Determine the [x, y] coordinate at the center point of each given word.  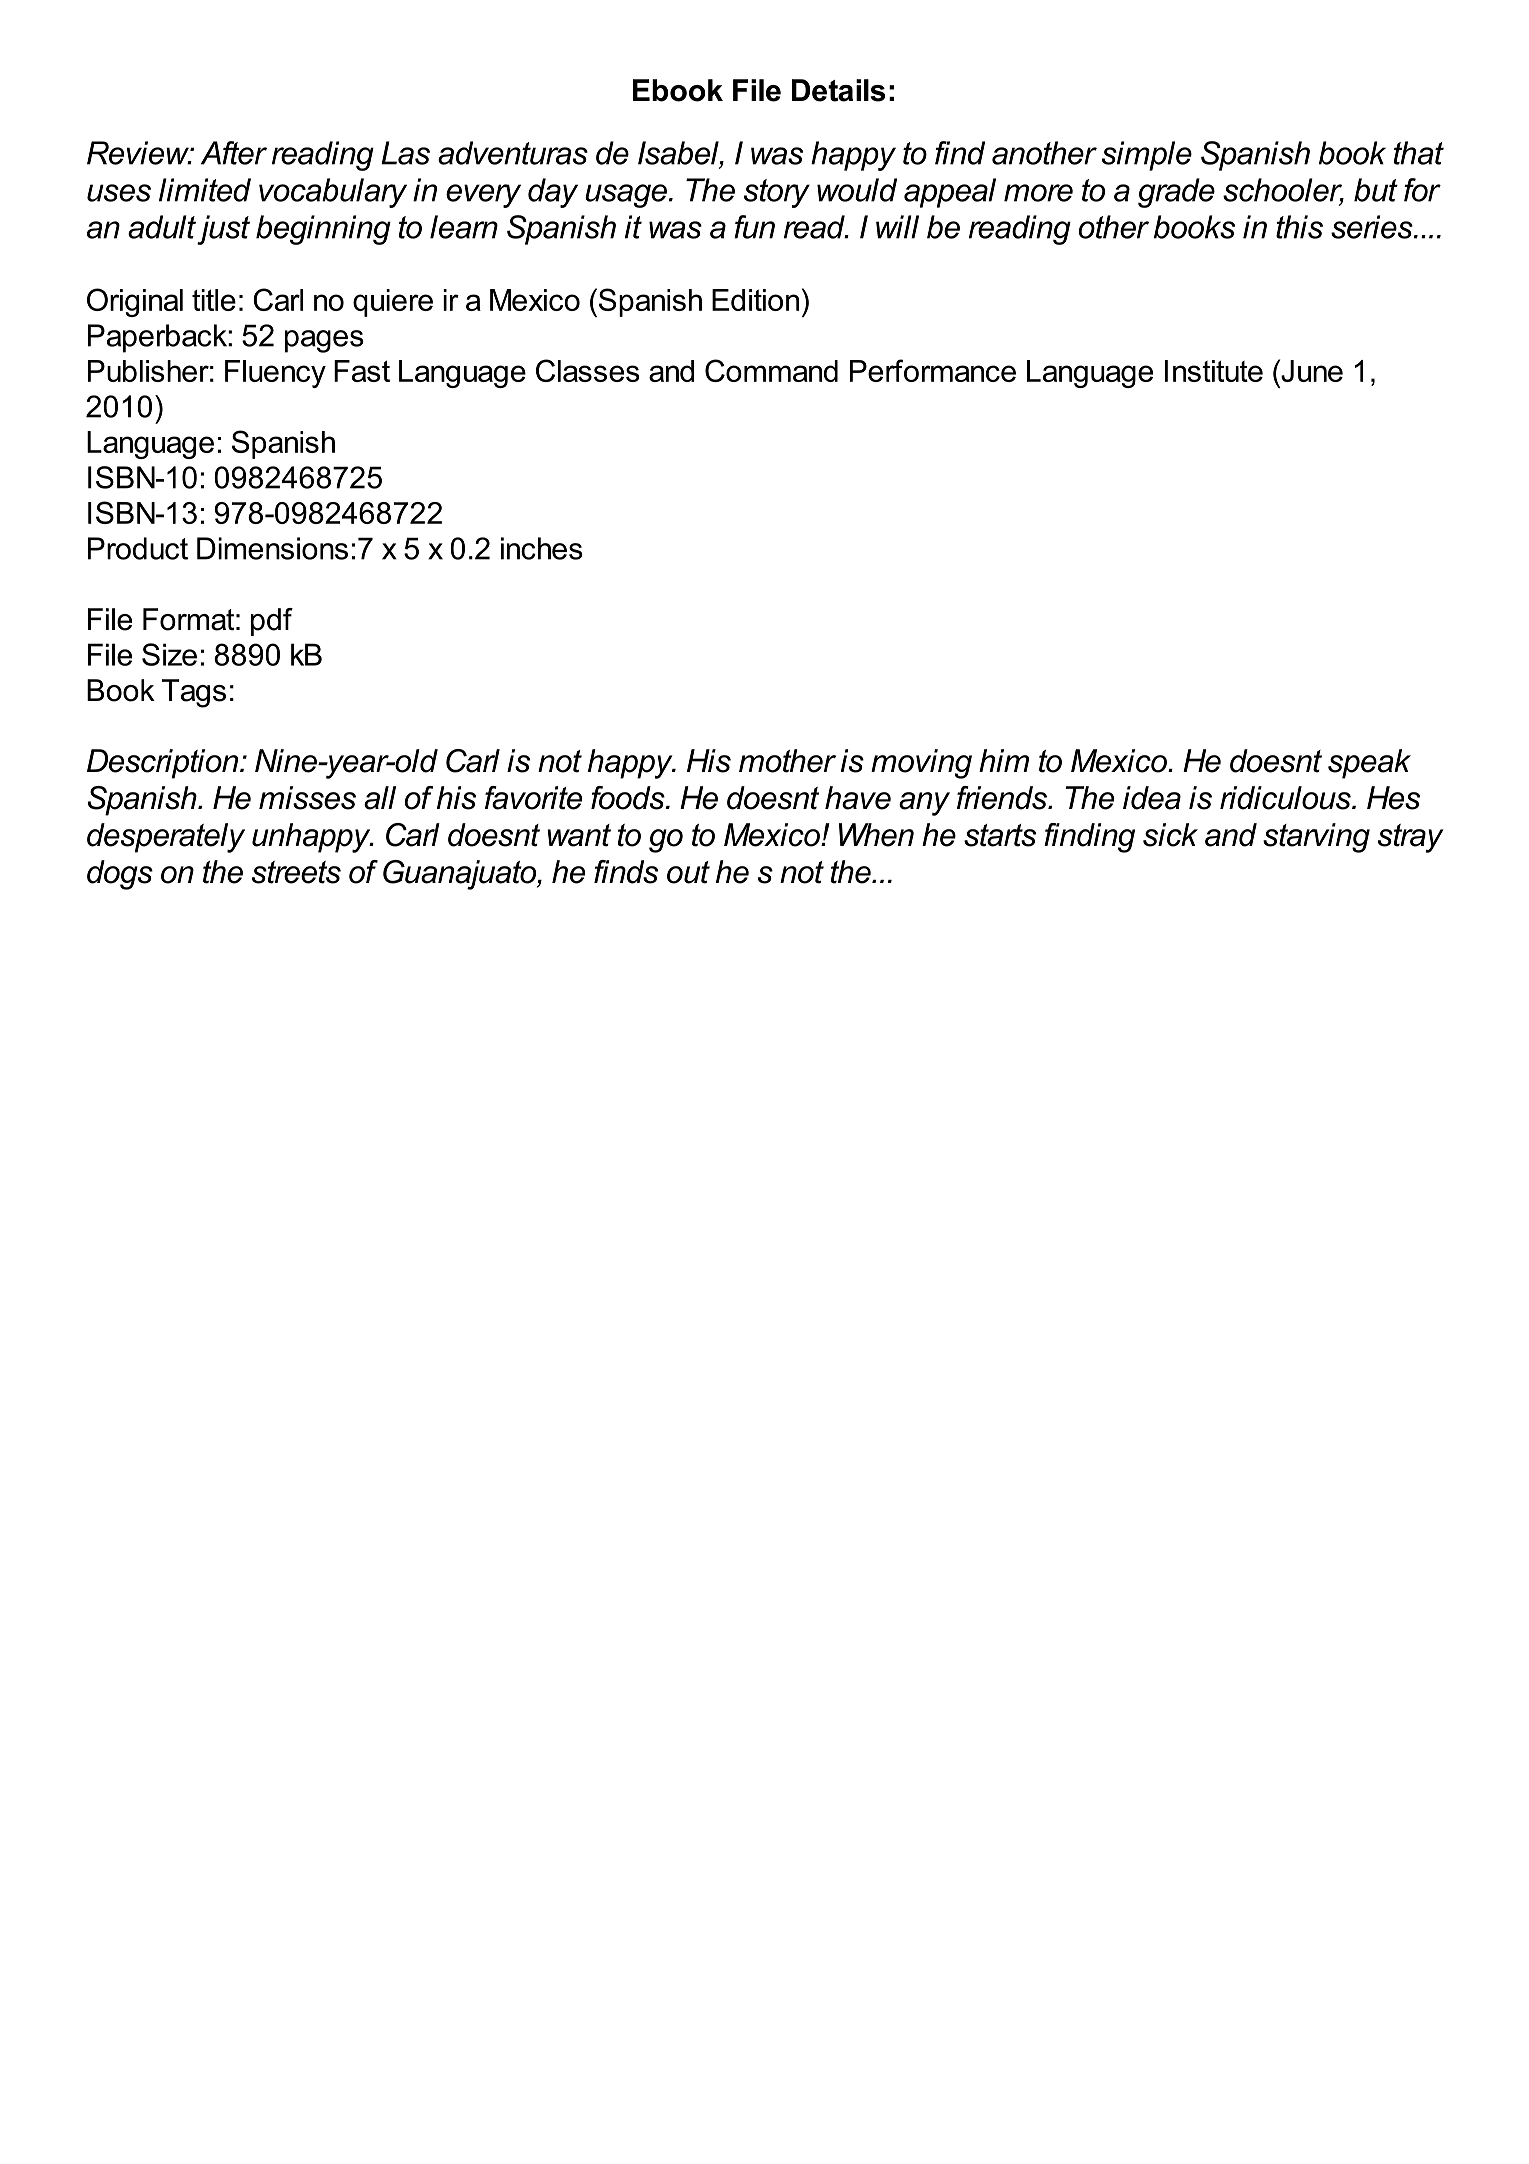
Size [169, 654]
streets [296, 872]
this [1299, 227]
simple [1147, 156]
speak [1369, 764]
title [214, 300]
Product [138, 548]
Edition [755, 300]
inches [542, 548]
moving [921, 764]
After [234, 153]
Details [838, 90]
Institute [1214, 371]
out [688, 872]
